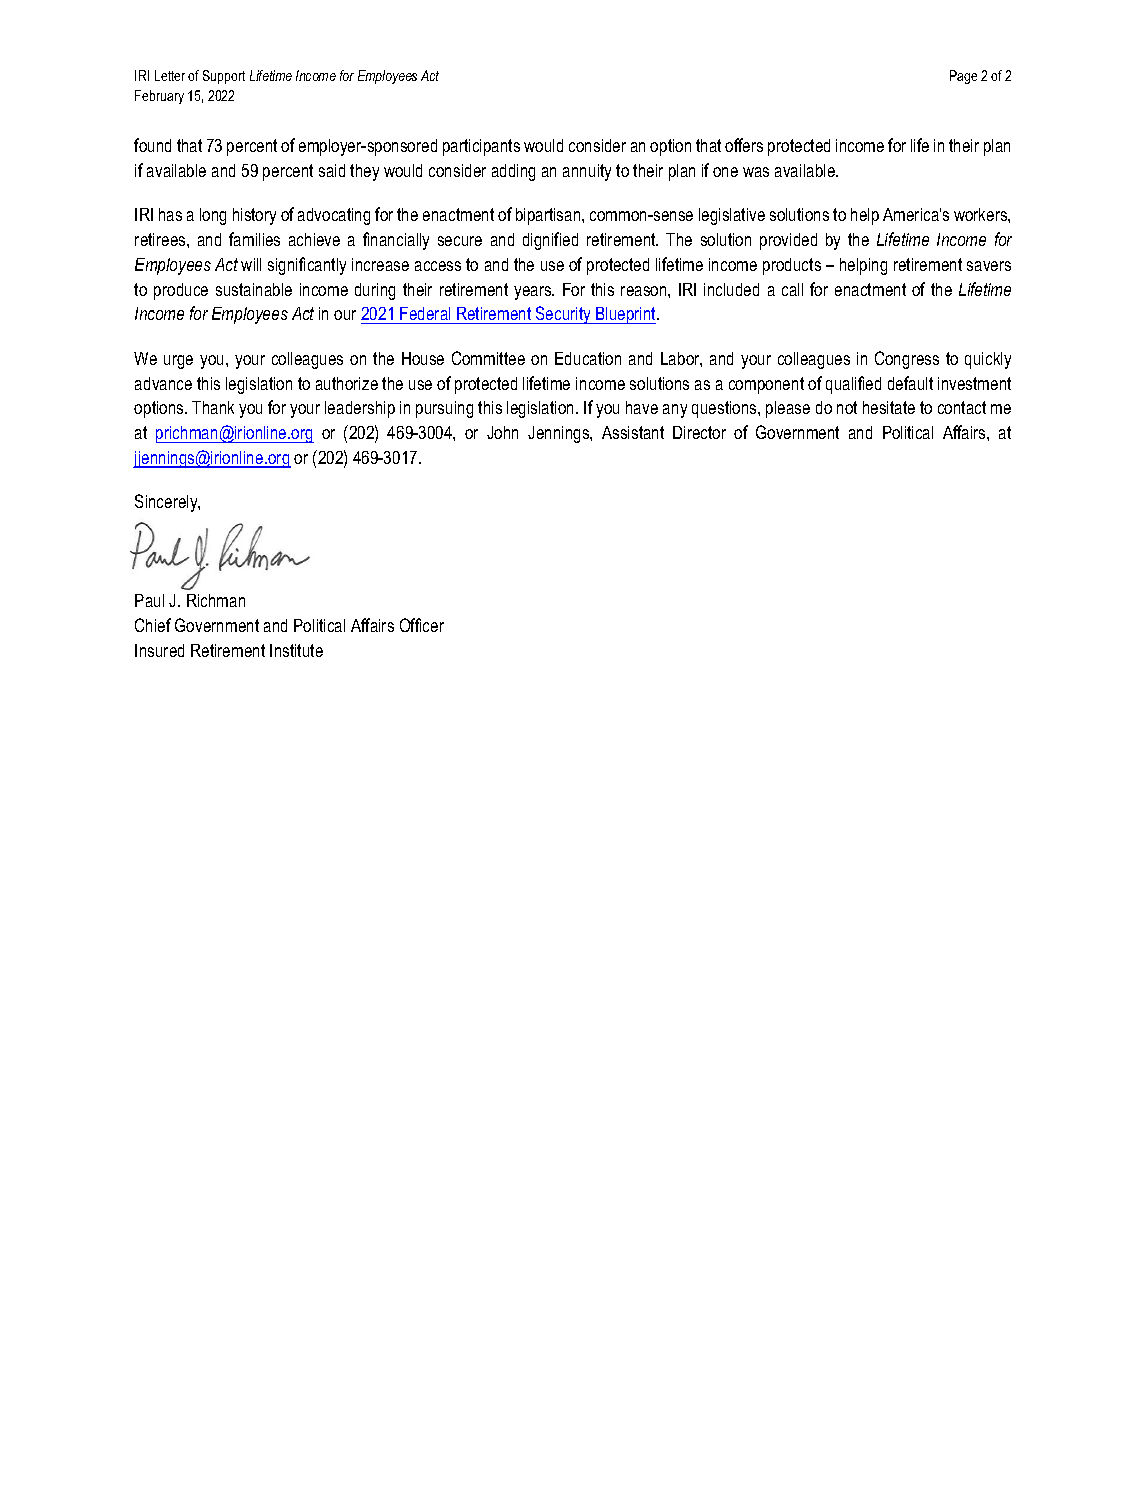  What do you see at coordinates (178, 362) in the screenshot?
I see `urge` at bounding box center [178, 362].
